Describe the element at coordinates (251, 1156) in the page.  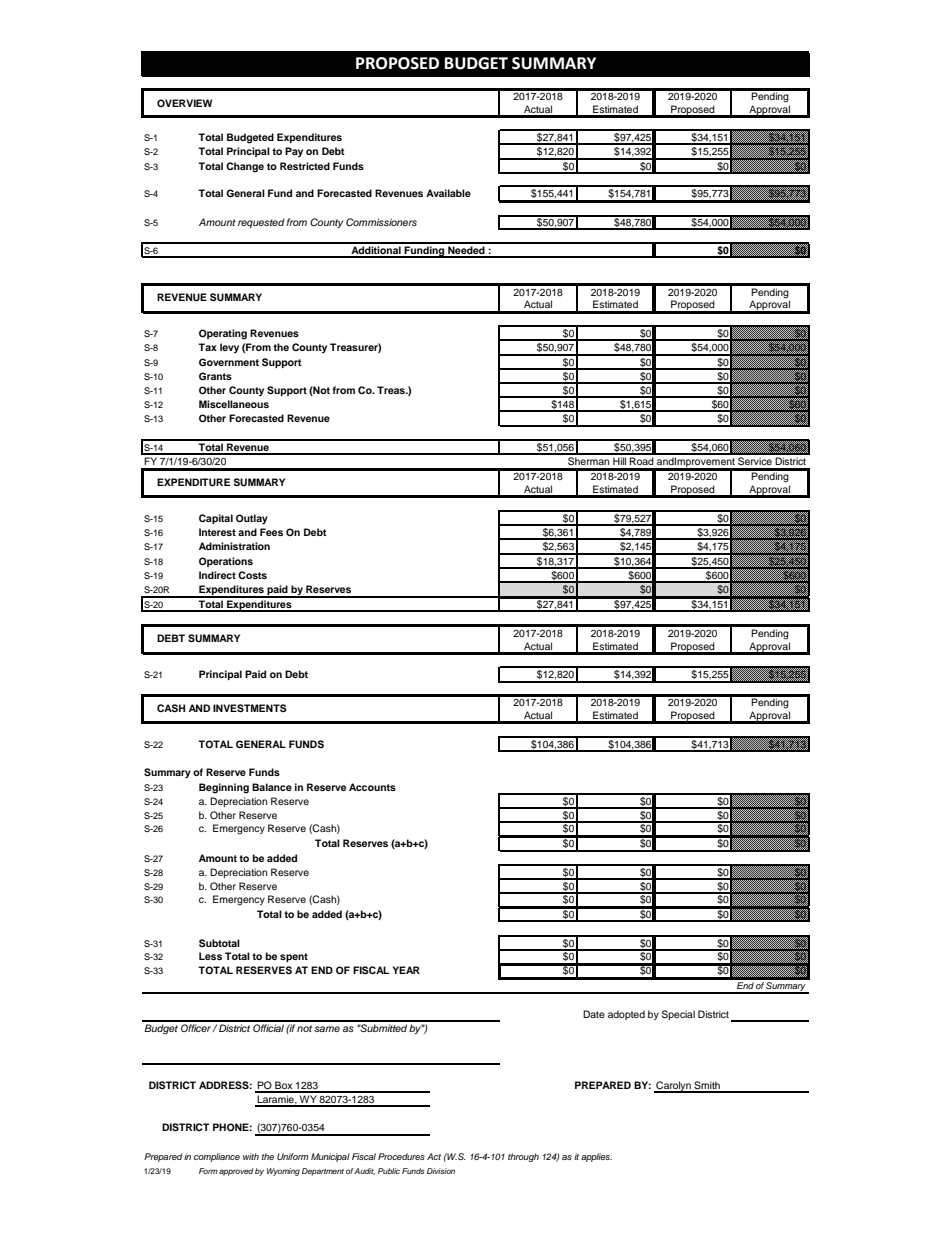
I see `with` at that location.
